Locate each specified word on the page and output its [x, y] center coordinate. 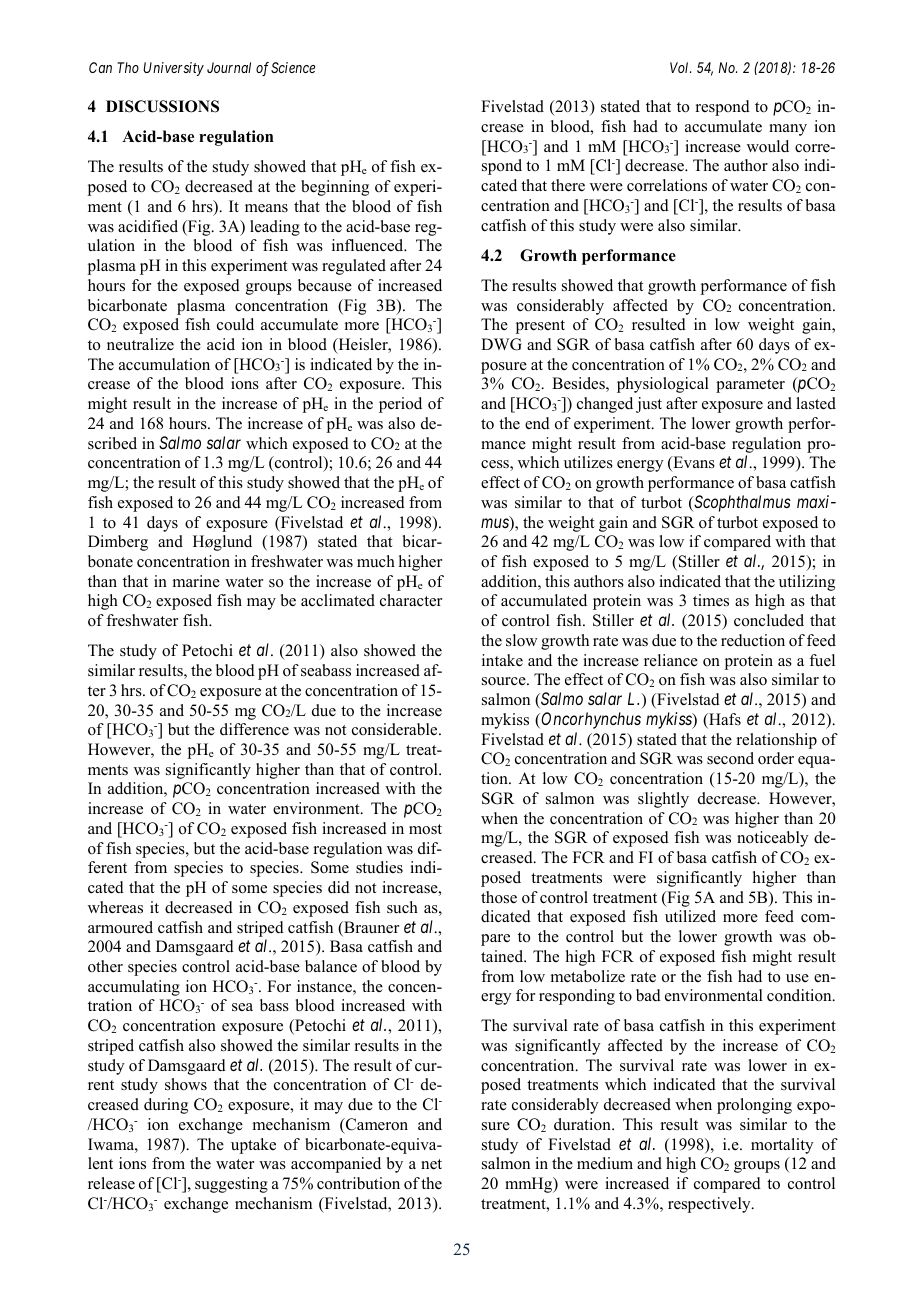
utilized [690, 916]
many [788, 130]
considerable [396, 729]
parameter [750, 386]
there [568, 185]
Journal [229, 67]
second [730, 758]
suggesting [231, 1185]
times [711, 600]
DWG [501, 344]
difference [254, 729]
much [376, 561]
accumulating [134, 988]
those [499, 897]
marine [196, 581]
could [235, 324]
